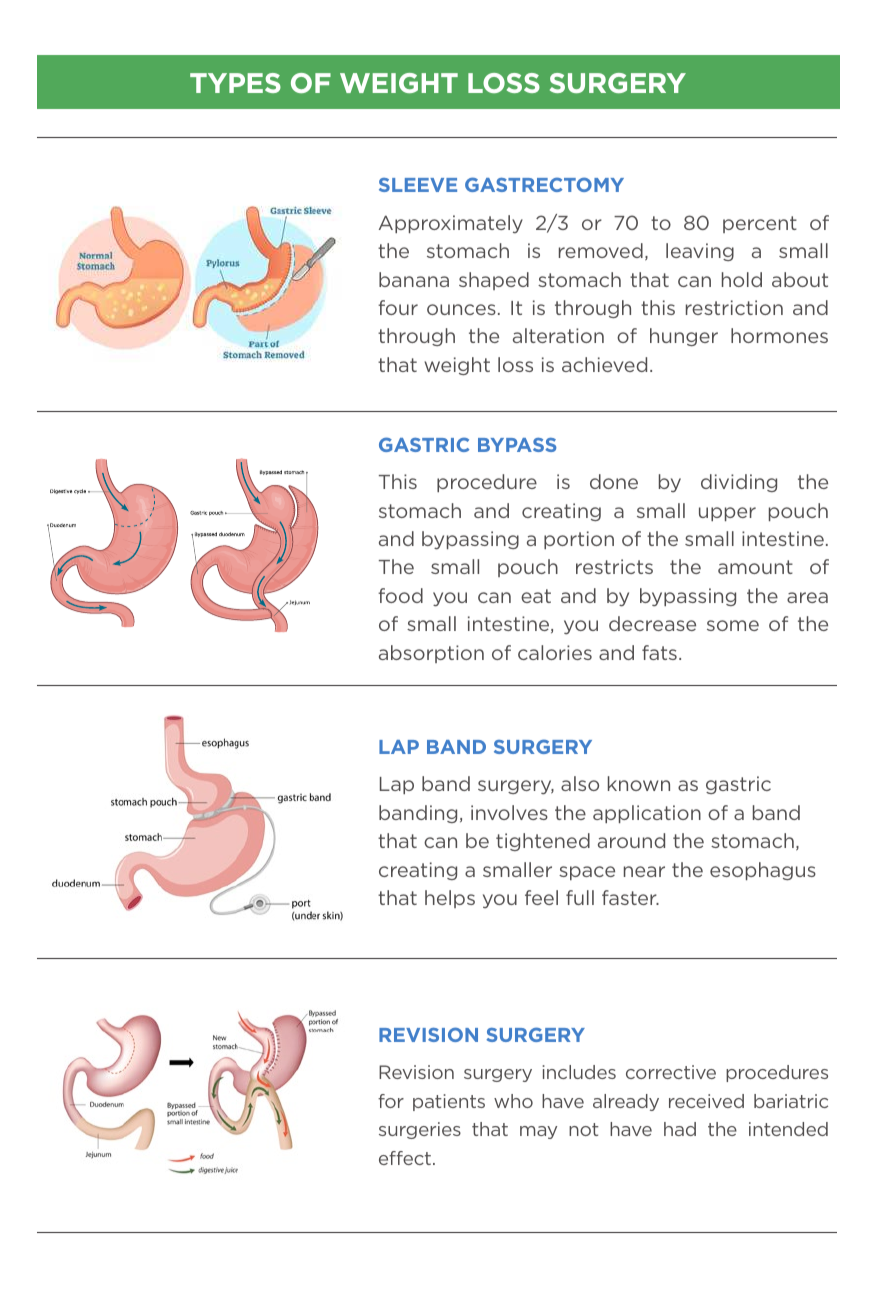 This page has width=876, height=1314. I want to click on may, so click(538, 1132).
